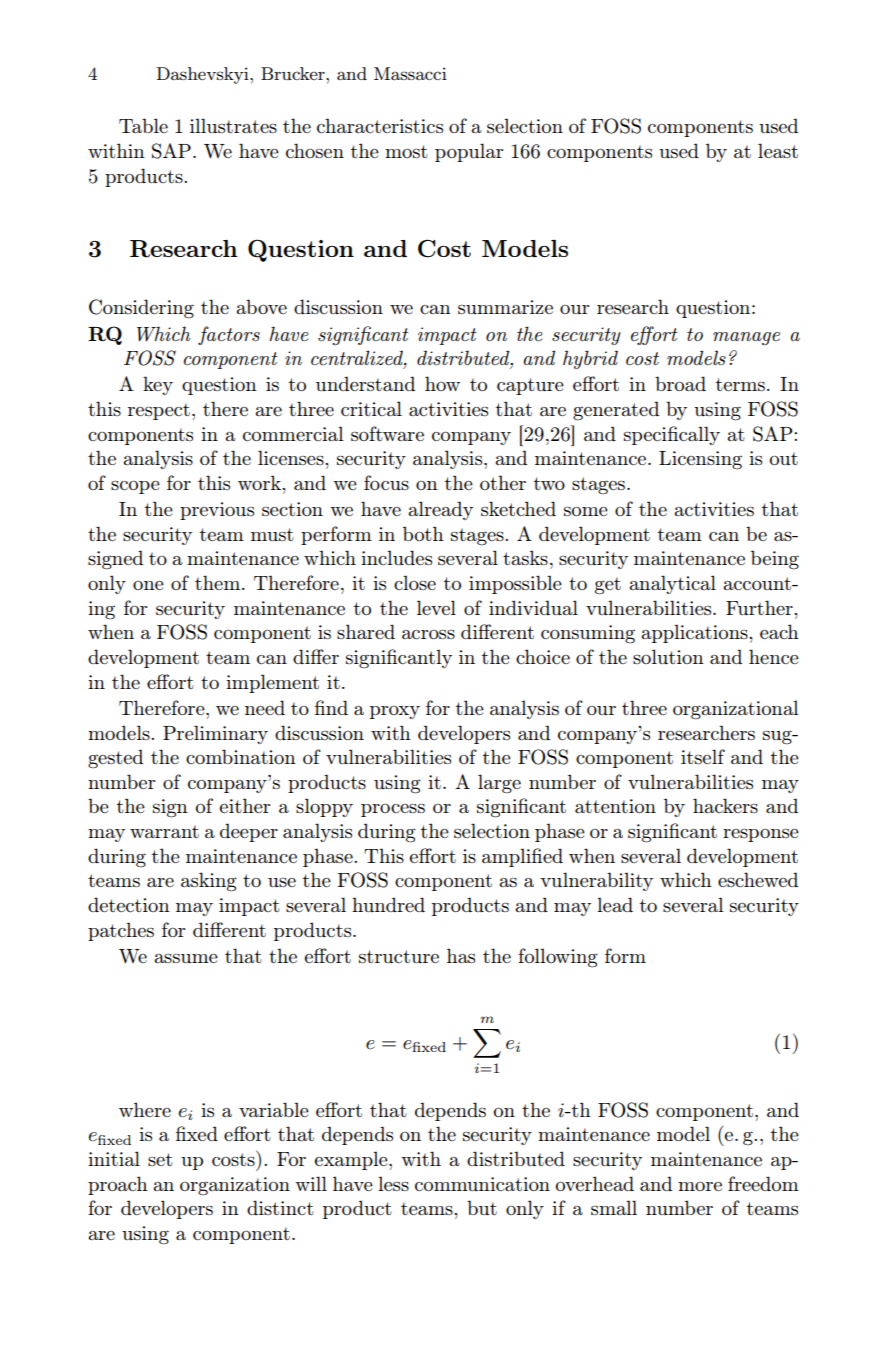 The width and height of the screenshot is (887, 1372). Describe the element at coordinates (725, 805) in the screenshot. I see `hackers` at that location.
